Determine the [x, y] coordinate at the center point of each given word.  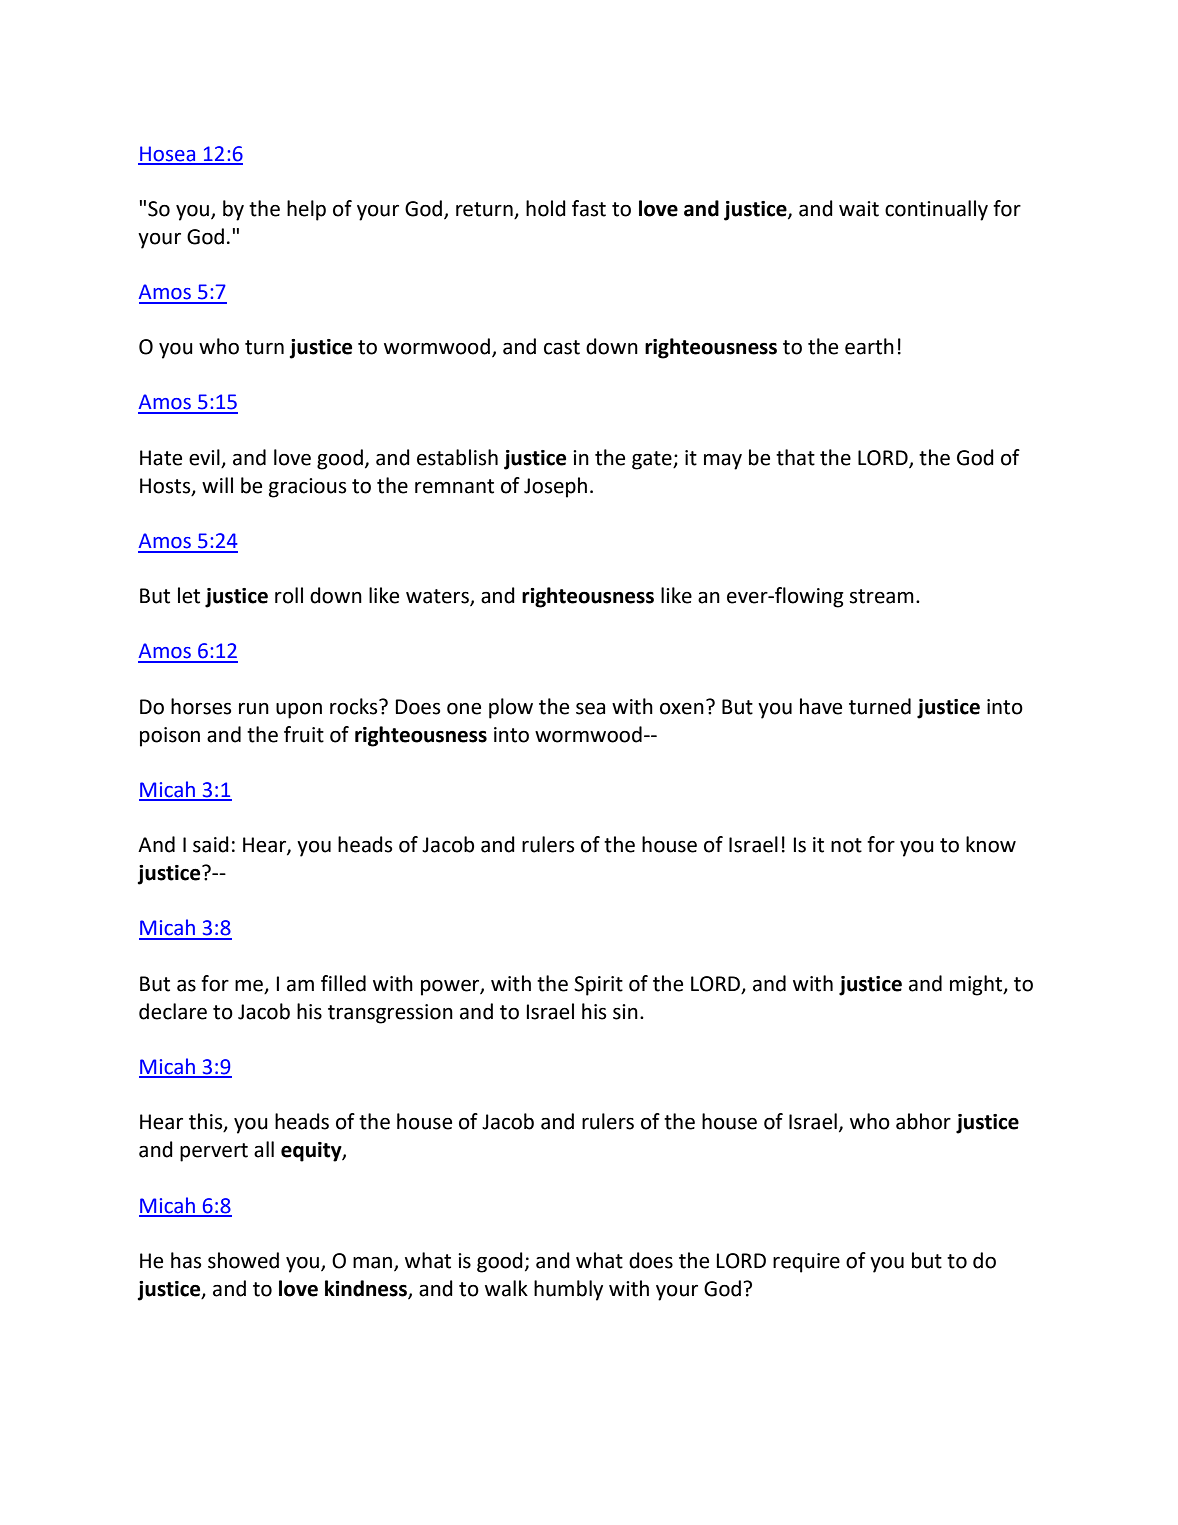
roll [289, 595]
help [306, 210]
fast [589, 208]
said [211, 844]
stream [881, 596]
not [846, 845]
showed [243, 1260]
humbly [568, 1290]
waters [438, 597]
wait [859, 209]
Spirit [598, 986]
